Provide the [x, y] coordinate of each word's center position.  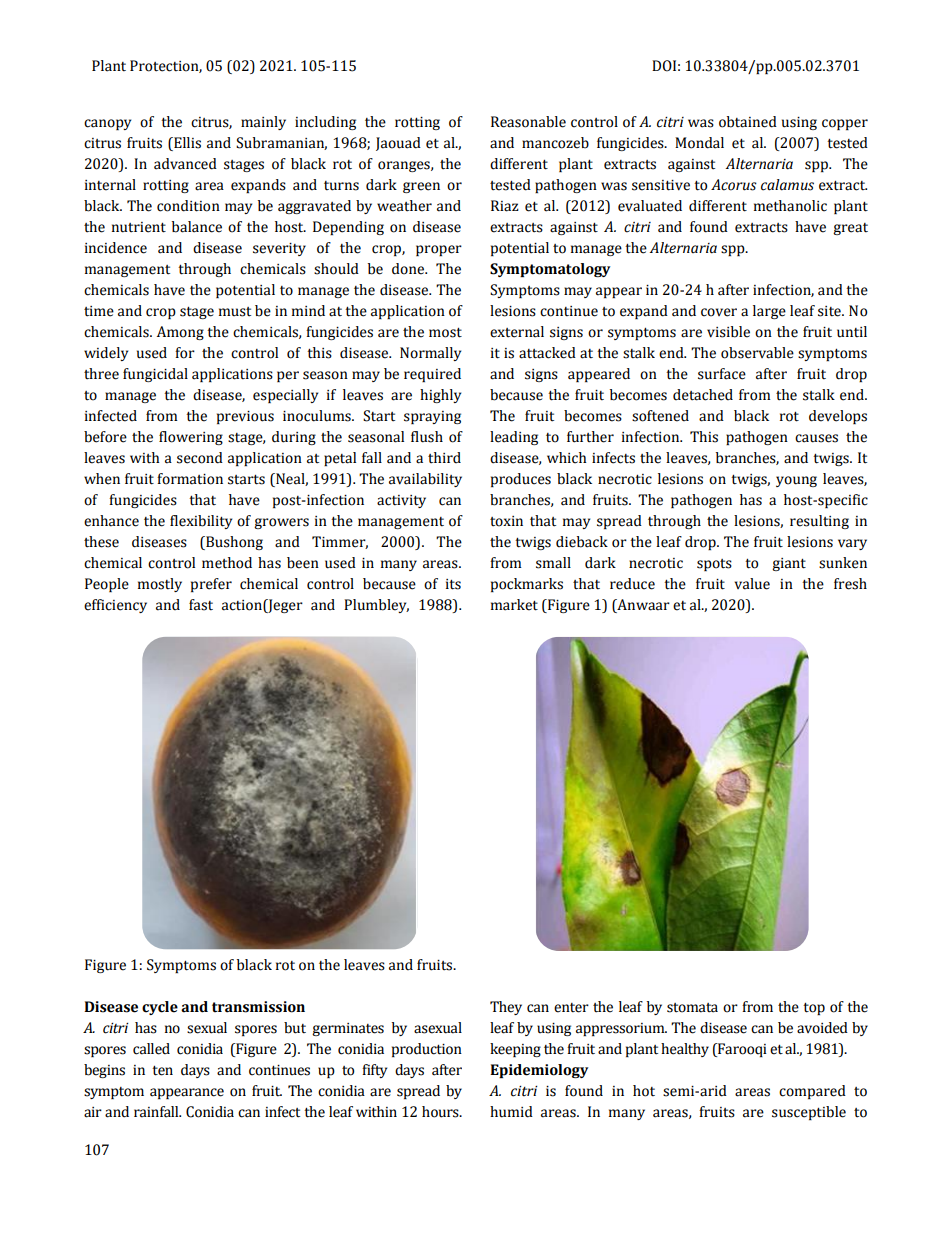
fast [201, 605]
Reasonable [528, 122]
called [151, 1049]
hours [441, 1112]
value [752, 584]
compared [812, 1092]
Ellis [186, 143]
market [514, 605]
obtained [748, 122]
